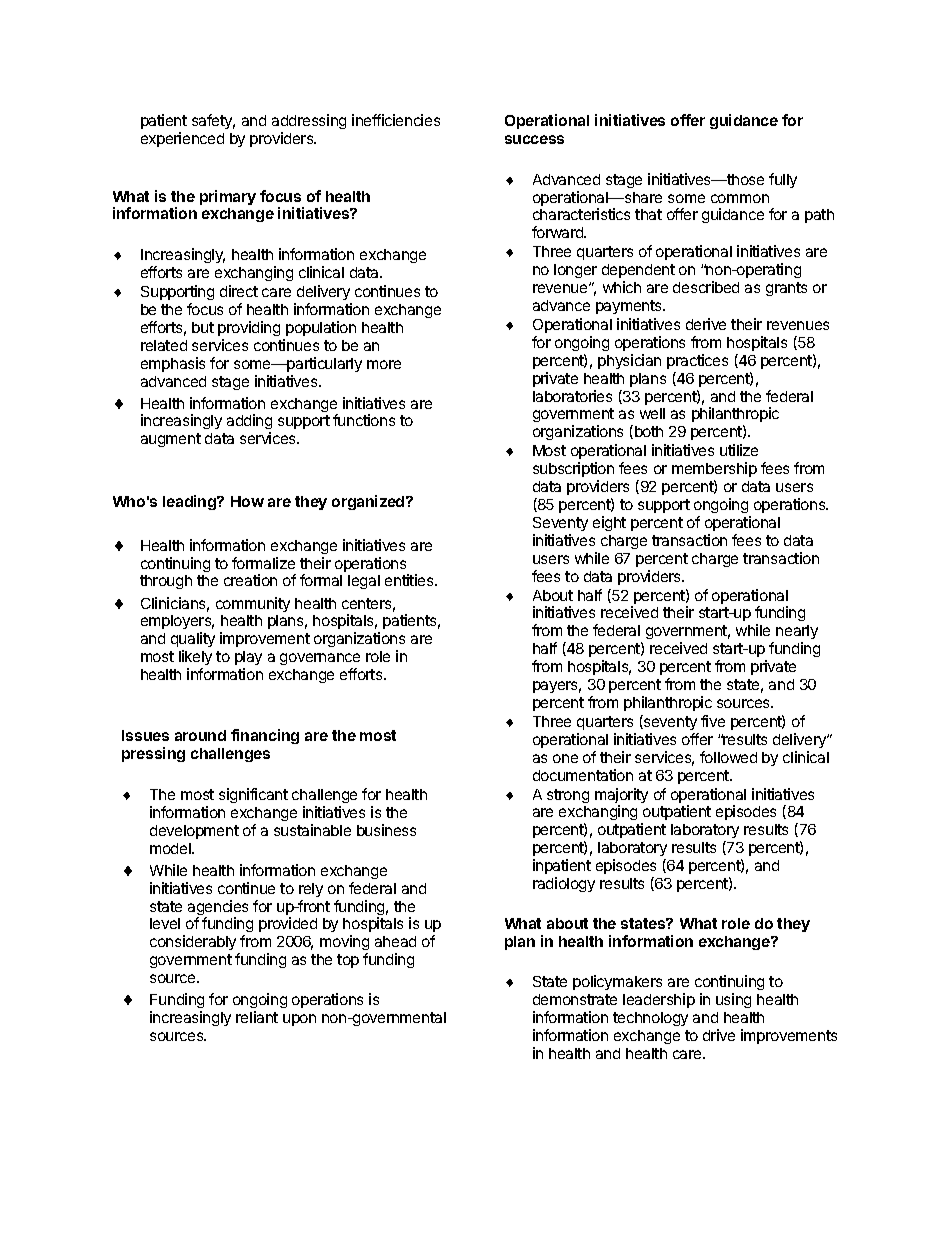  What do you see at coordinates (257, 1017) in the screenshot?
I see `reliant` at bounding box center [257, 1017].
